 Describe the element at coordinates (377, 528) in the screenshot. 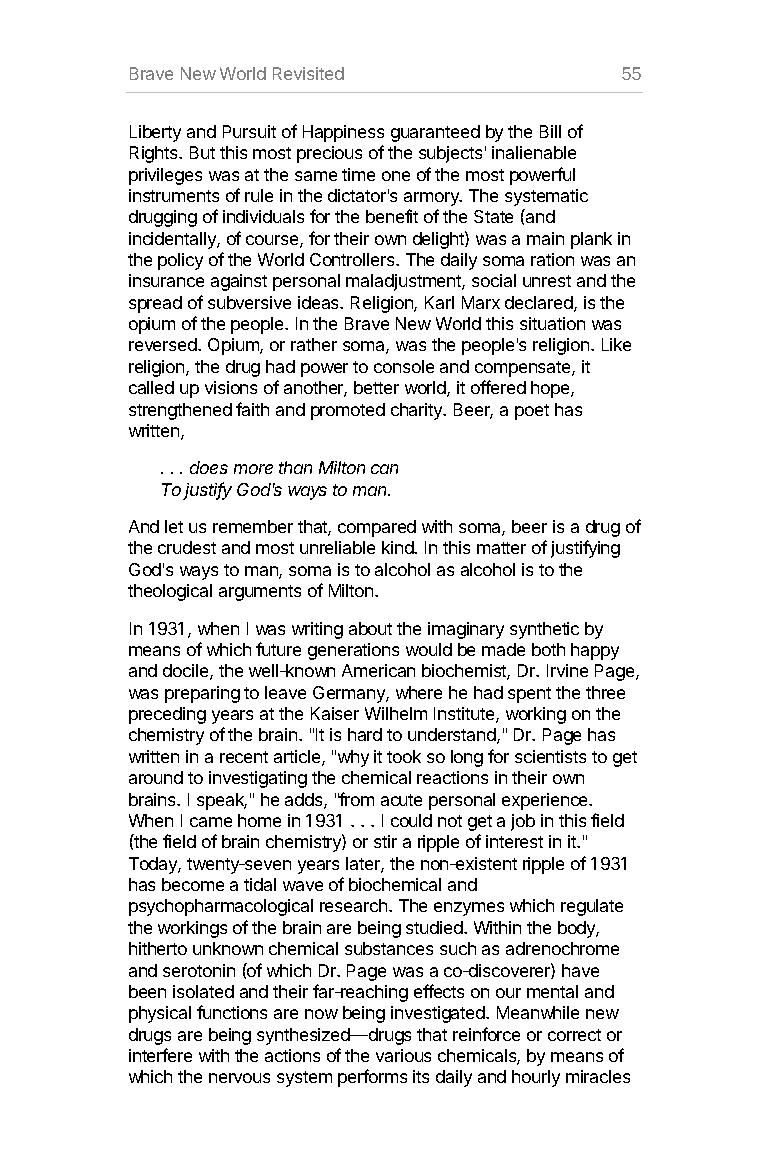

I see `compared` at that location.
